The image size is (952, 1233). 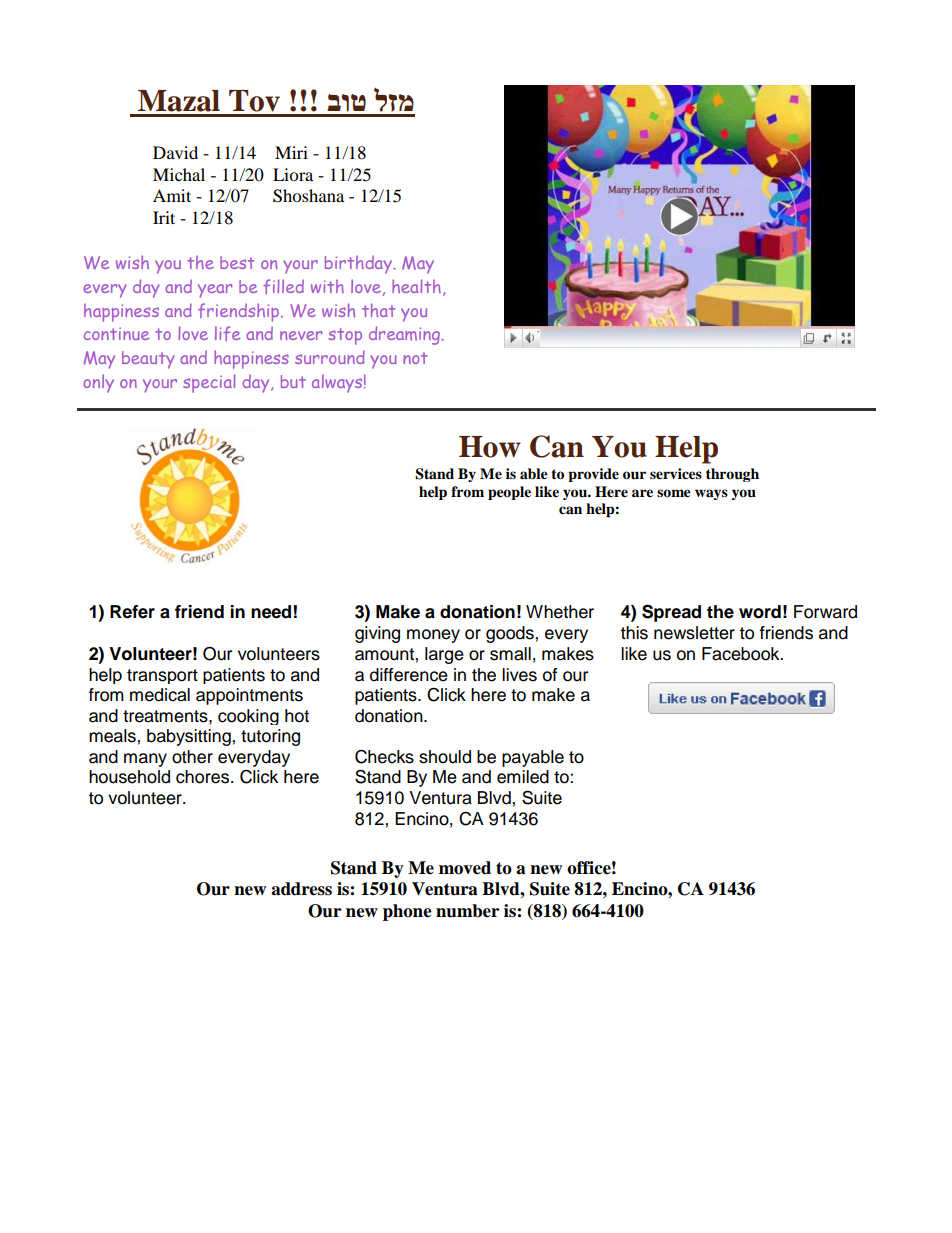 I want to click on Liora, so click(x=293, y=174).
